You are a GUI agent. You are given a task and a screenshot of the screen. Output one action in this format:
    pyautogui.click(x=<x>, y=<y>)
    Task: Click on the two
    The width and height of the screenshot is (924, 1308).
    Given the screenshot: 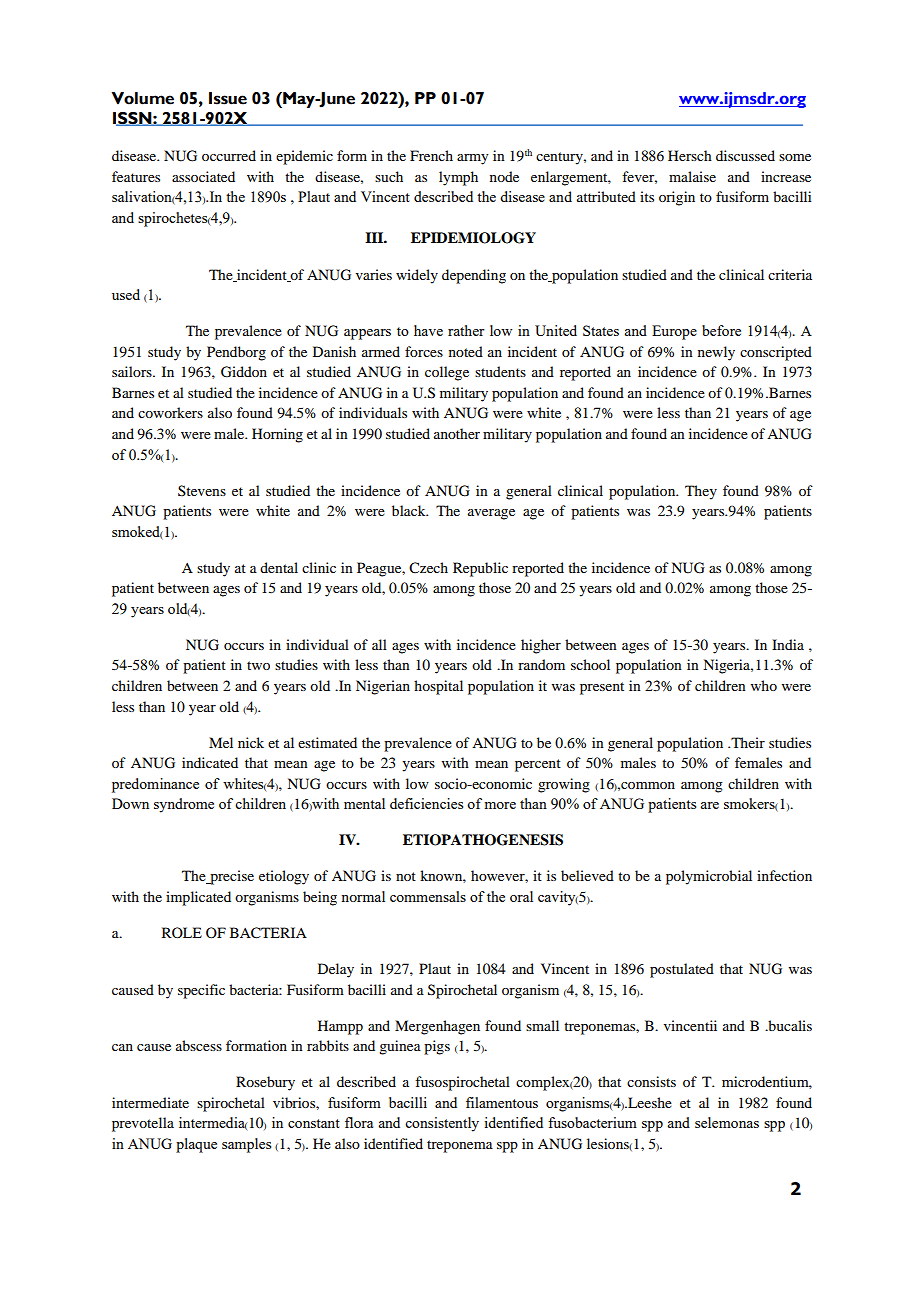 What is the action you would take?
    pyautogui.click(x=258, y=665)
